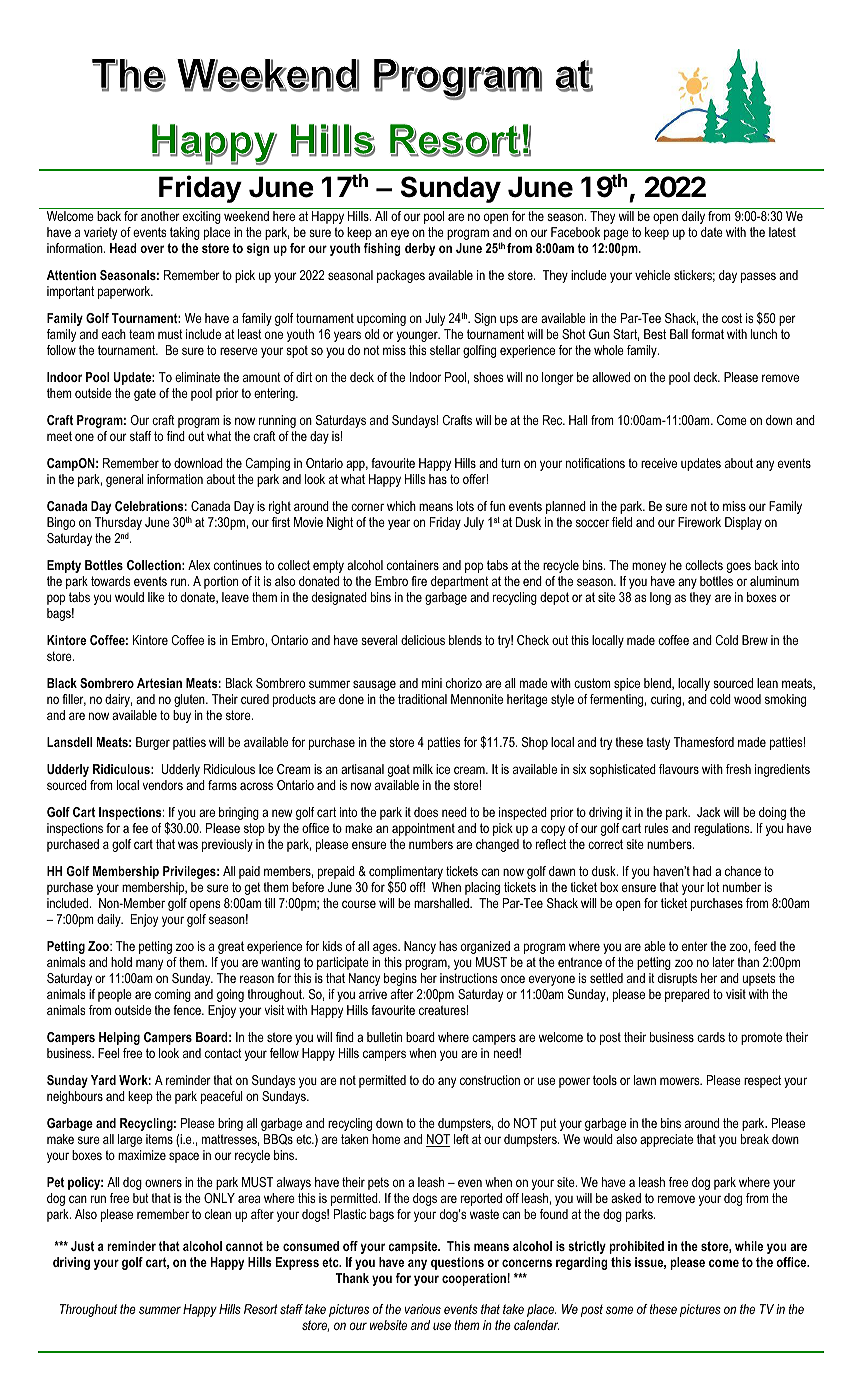 The width and height of the image is (849, 1400). Describe the element at coordinates (457, 1263) in the image. I see `questions` at that location.
